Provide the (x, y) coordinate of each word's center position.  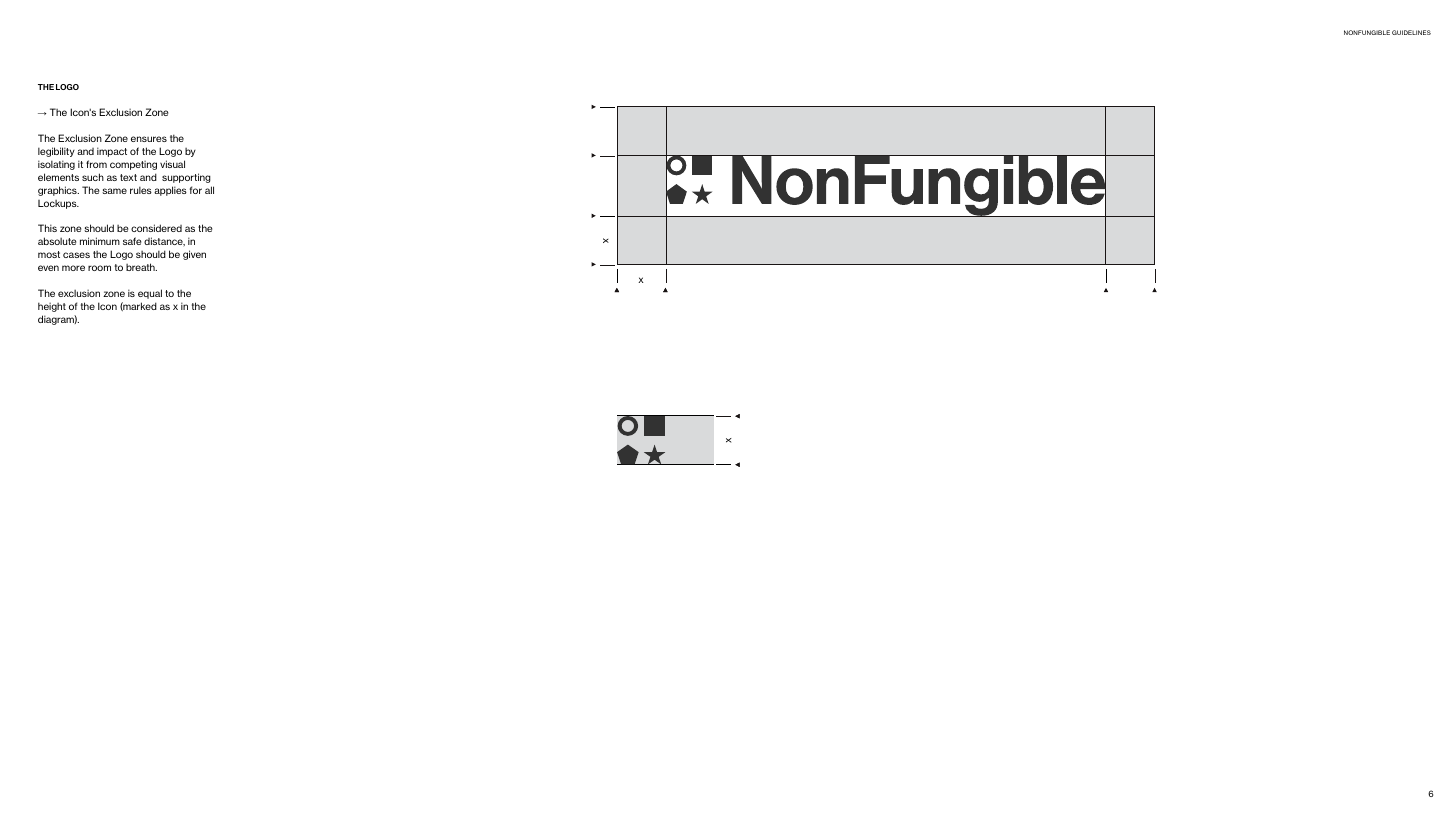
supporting (186, 178)
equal (150, 294)
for (196, 190)
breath (141, 267)
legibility (56, 152)
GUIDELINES (1411, 32)
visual (172, 164)
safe (132, 241)
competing (133, 165)
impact (112, 152)
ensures (149, 139)
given (194, 255)
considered (156, 228)
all (209, 190)
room (99, 268)
